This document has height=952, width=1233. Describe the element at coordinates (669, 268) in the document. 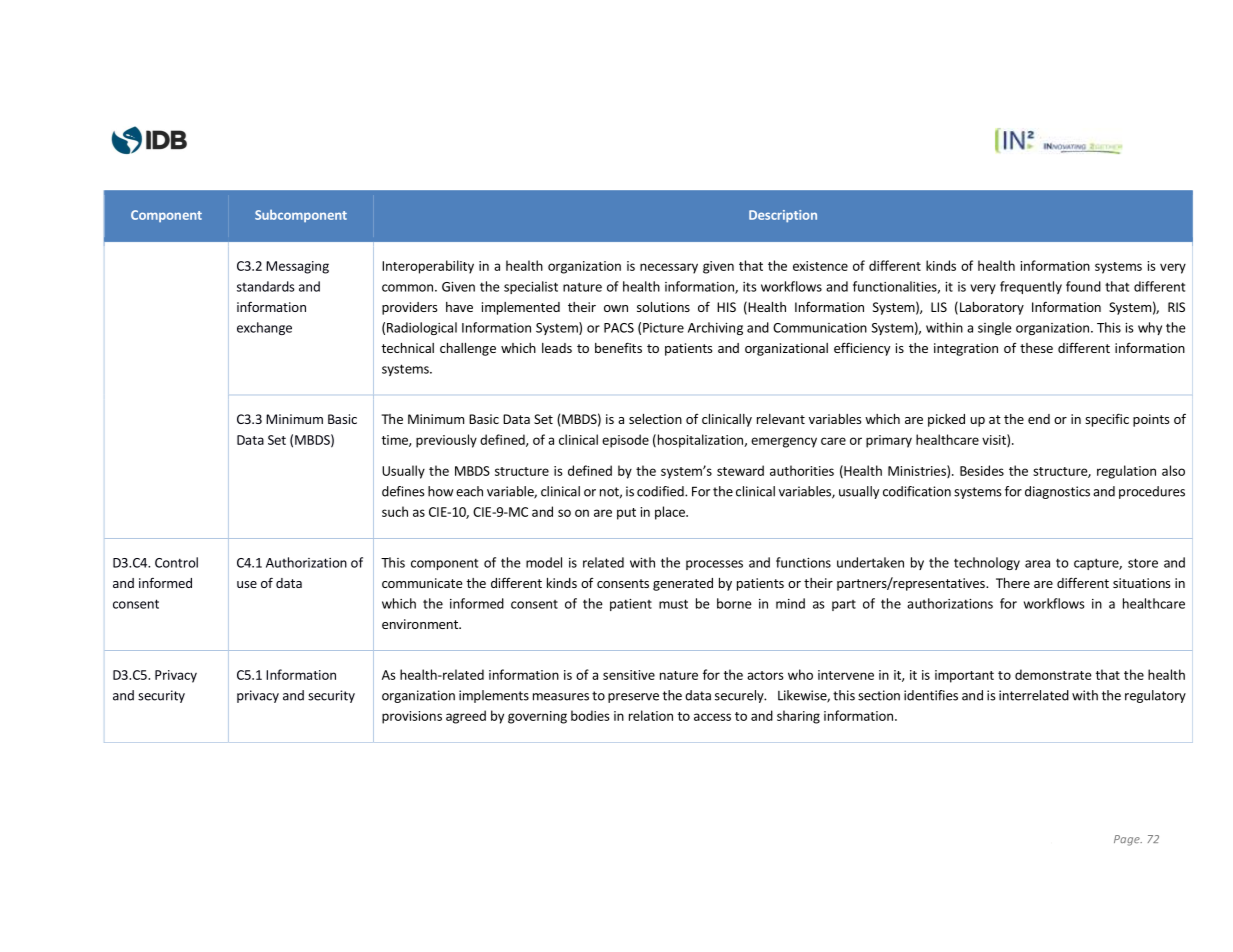

I see `necessary` at that location.
